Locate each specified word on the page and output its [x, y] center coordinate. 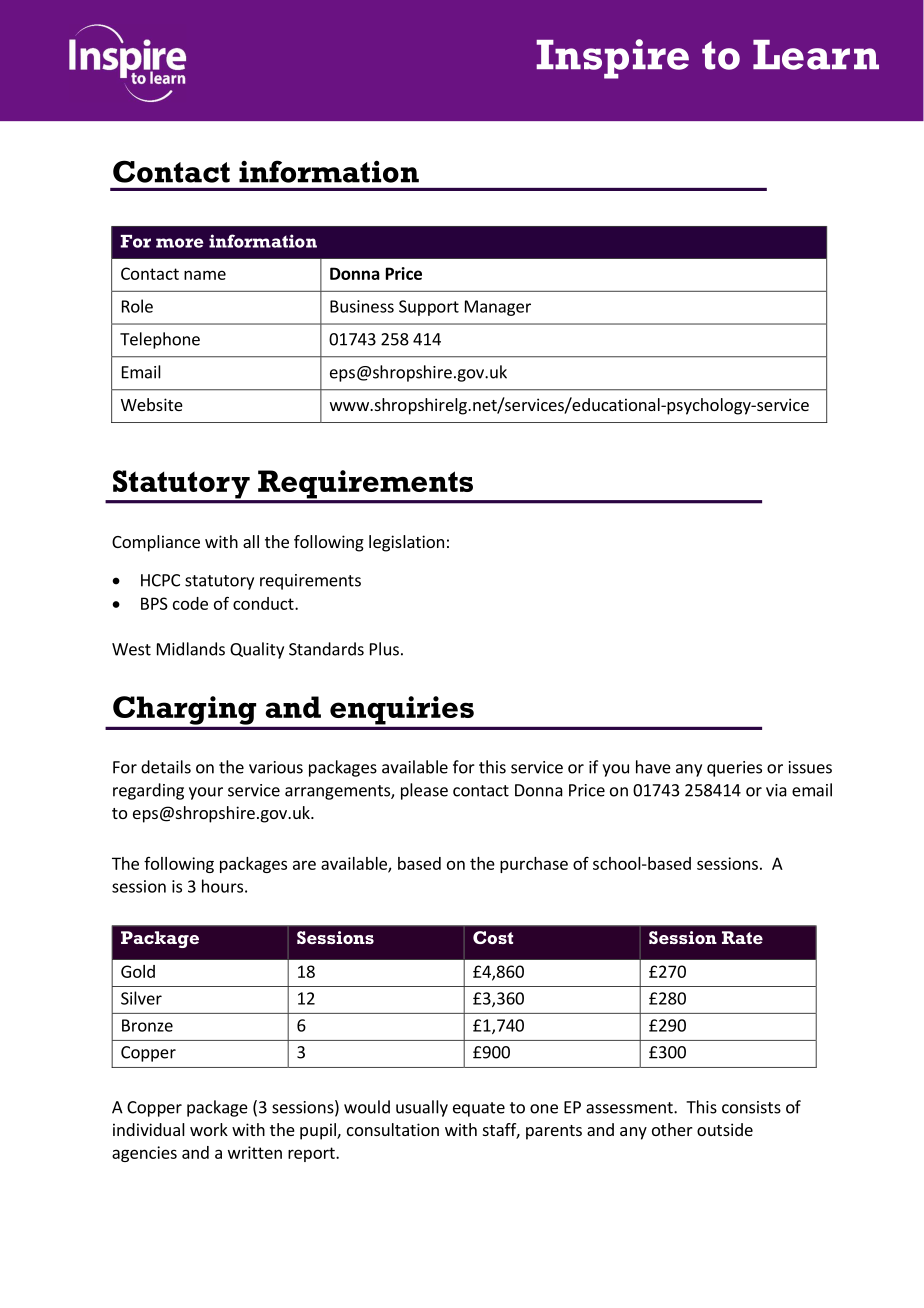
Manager [498, 308]
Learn [816, 55]
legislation [406, 543]
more [179, 243]
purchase [534, 865]
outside [725, 1129]
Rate [742, 937]
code [190, 603]
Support [429, 308]
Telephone [160, 340]
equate [479, 1109]
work [209, 1129]
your [206, 793]
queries [734, 769]
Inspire [612, 59]
